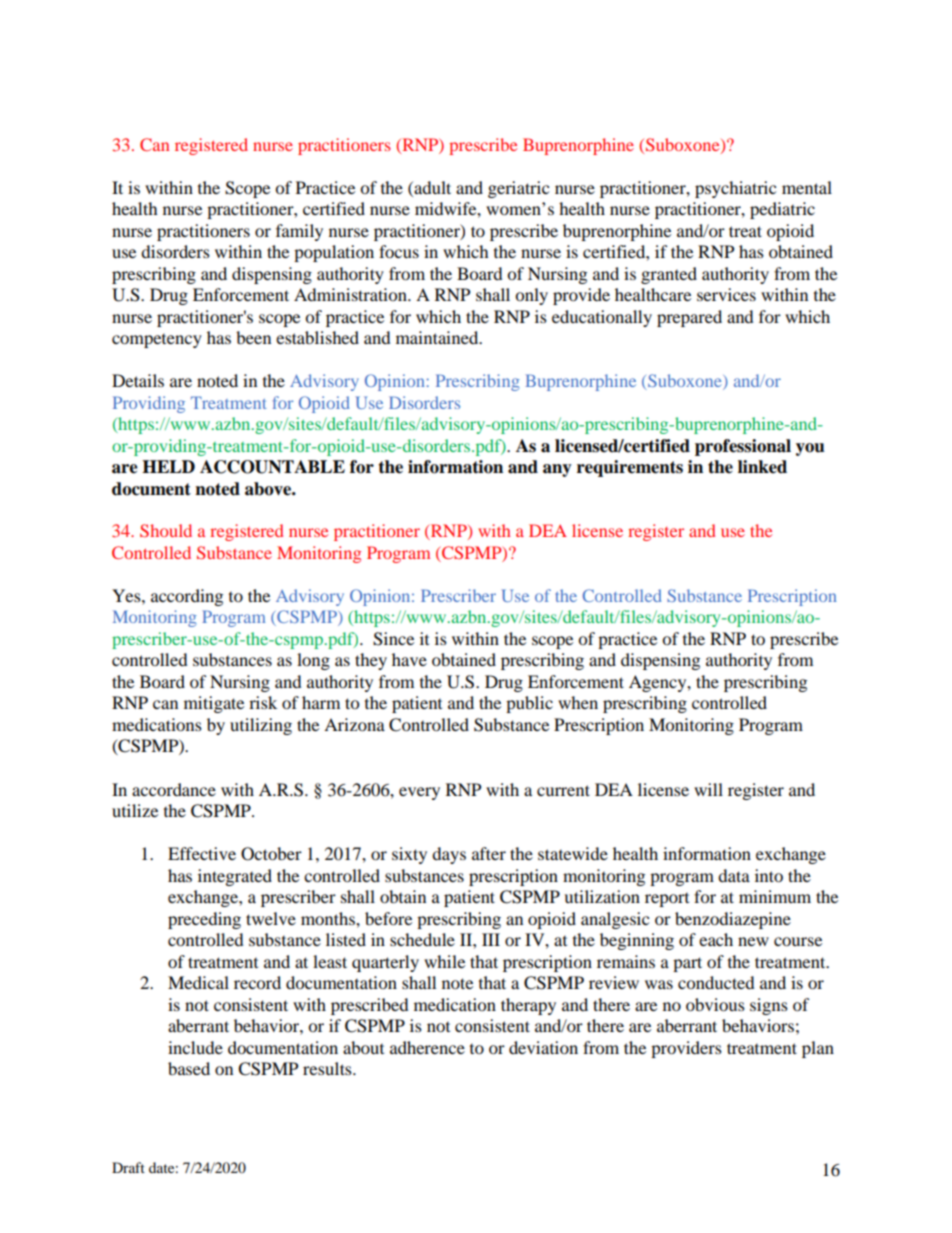 The image size is (952, 1233). Describe the element at coordinates (735, 189) in the screenshot. I see `psychiatric` at that location.
